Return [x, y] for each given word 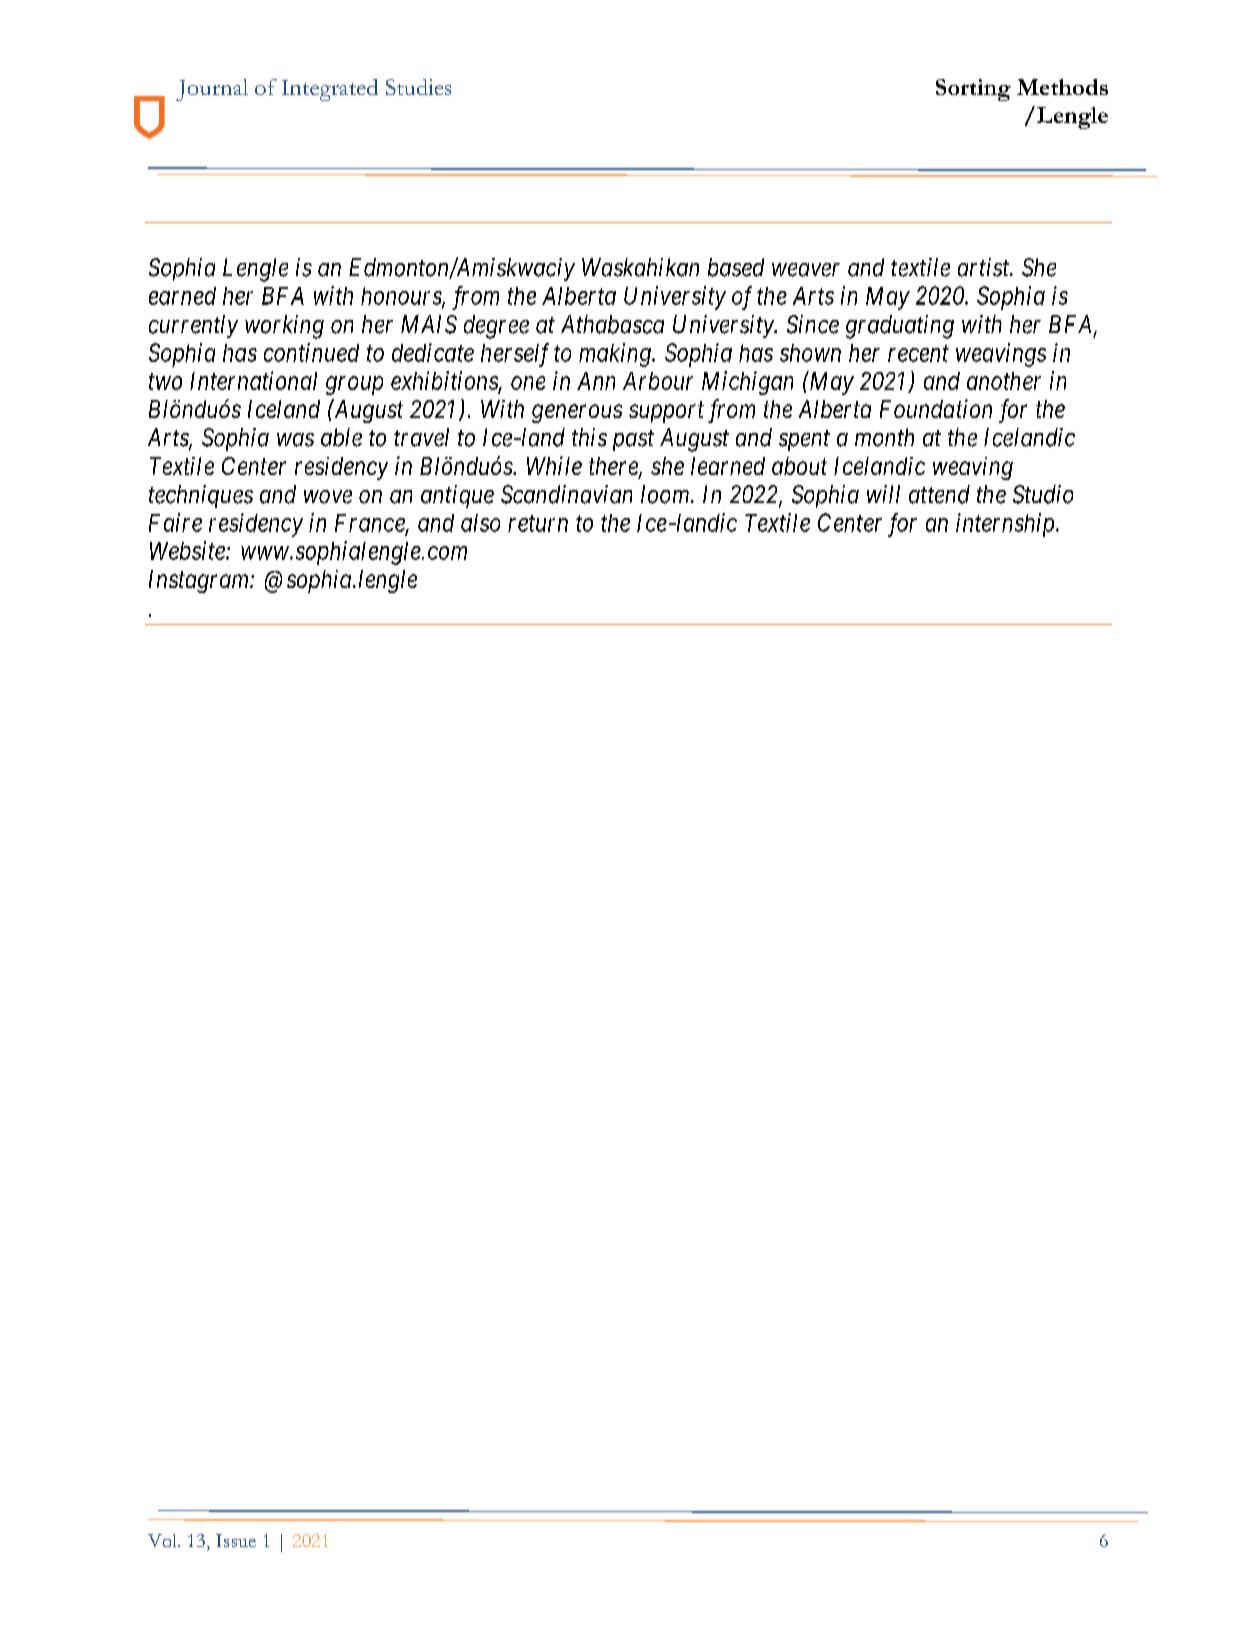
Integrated [330, 90]
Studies [418, 87]
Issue [236, 1540]
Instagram [200, 581]
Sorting [973, 90]
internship [1006, 525]
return [538, 523]
